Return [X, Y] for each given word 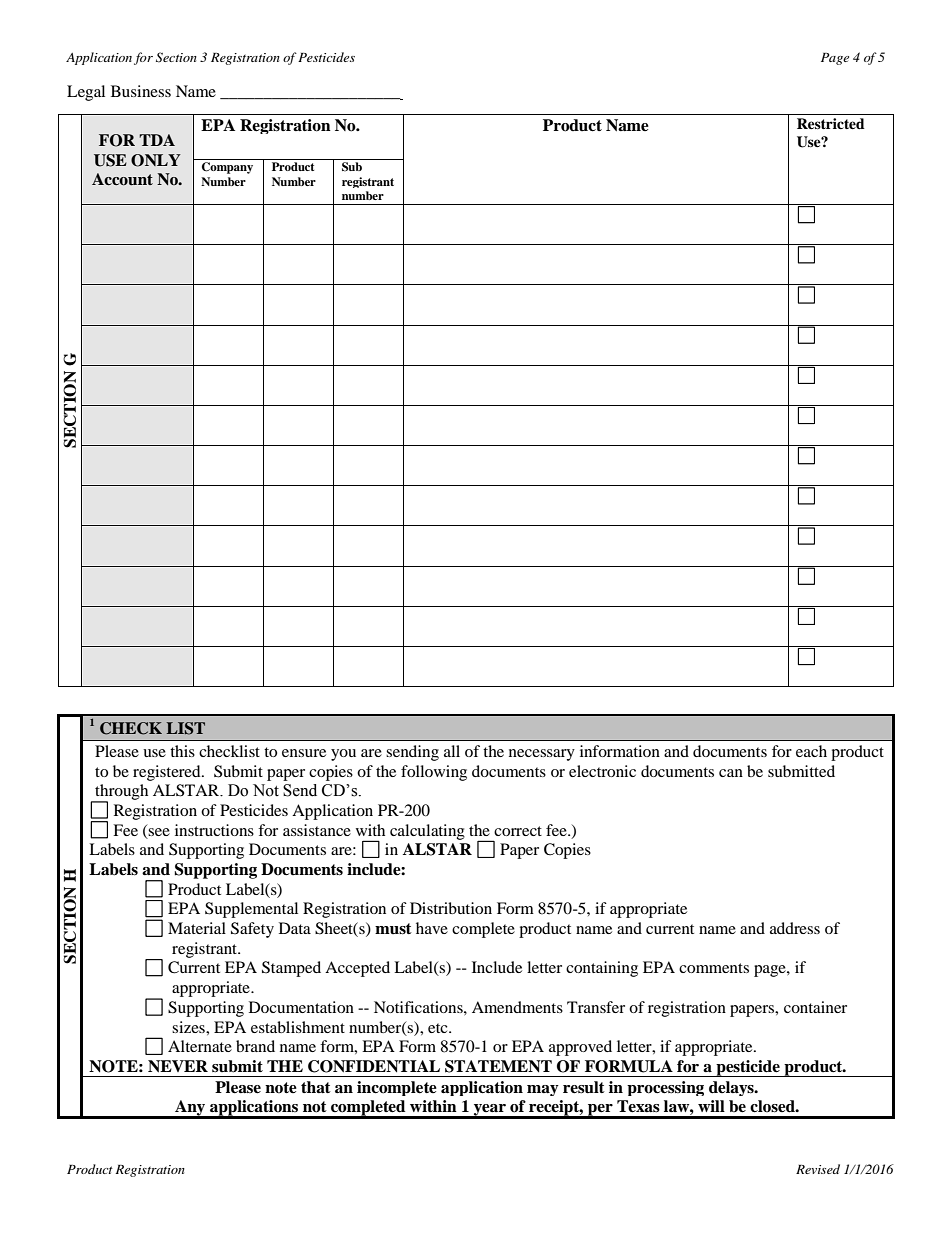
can [731, 773]
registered [168, 773]
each [811, 751]
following [434, 773]
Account [122, 179]
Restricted [831, 123]
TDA [157, 140]
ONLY [156, 160]
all [452, 751]
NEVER [178, 1066]
